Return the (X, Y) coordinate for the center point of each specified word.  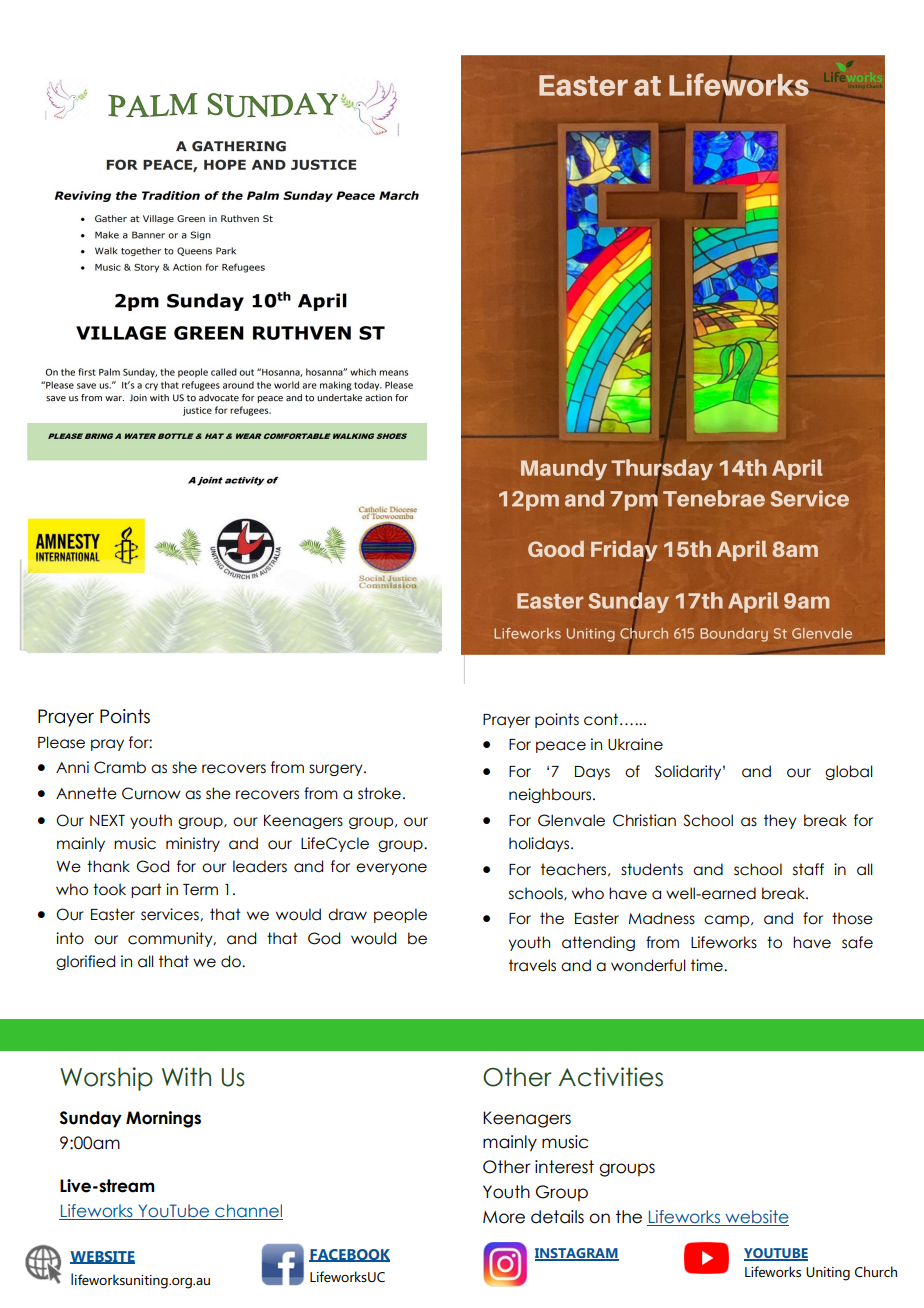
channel (248, 1212)
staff (808, 869)
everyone (391, 869)
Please (61, 742)
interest (564, 1167)
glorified (85, 962)
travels (532, 965)
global (849, 772)
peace (561, 747)
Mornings (163, 1119)
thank (108, 866)
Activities (610, 1077)
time (708, 965)
